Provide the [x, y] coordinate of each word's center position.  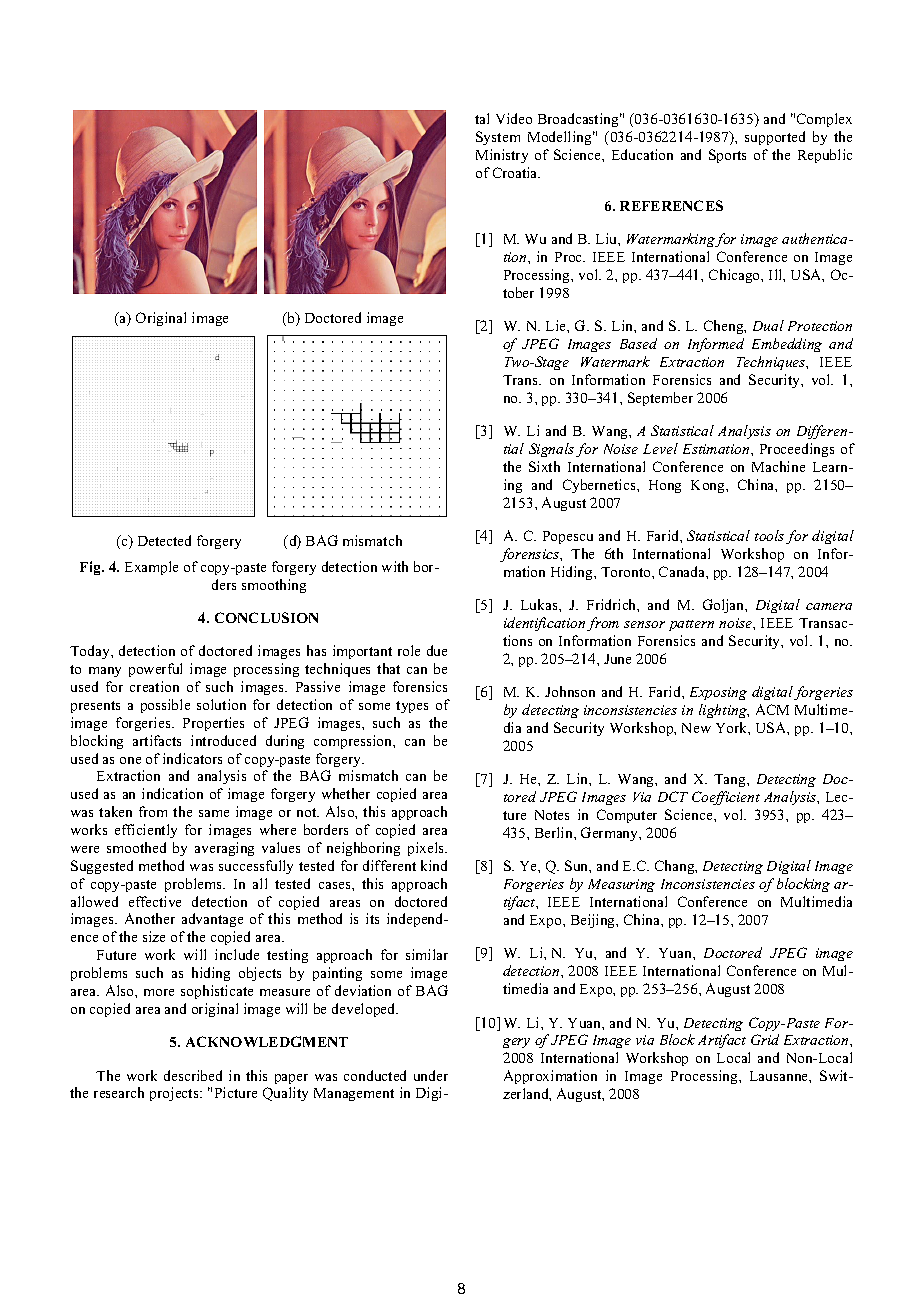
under [431, 1075]
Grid [765, 1039]
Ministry [502, 156]
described [193, 1075]
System [498, 138]
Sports [727, 156]
